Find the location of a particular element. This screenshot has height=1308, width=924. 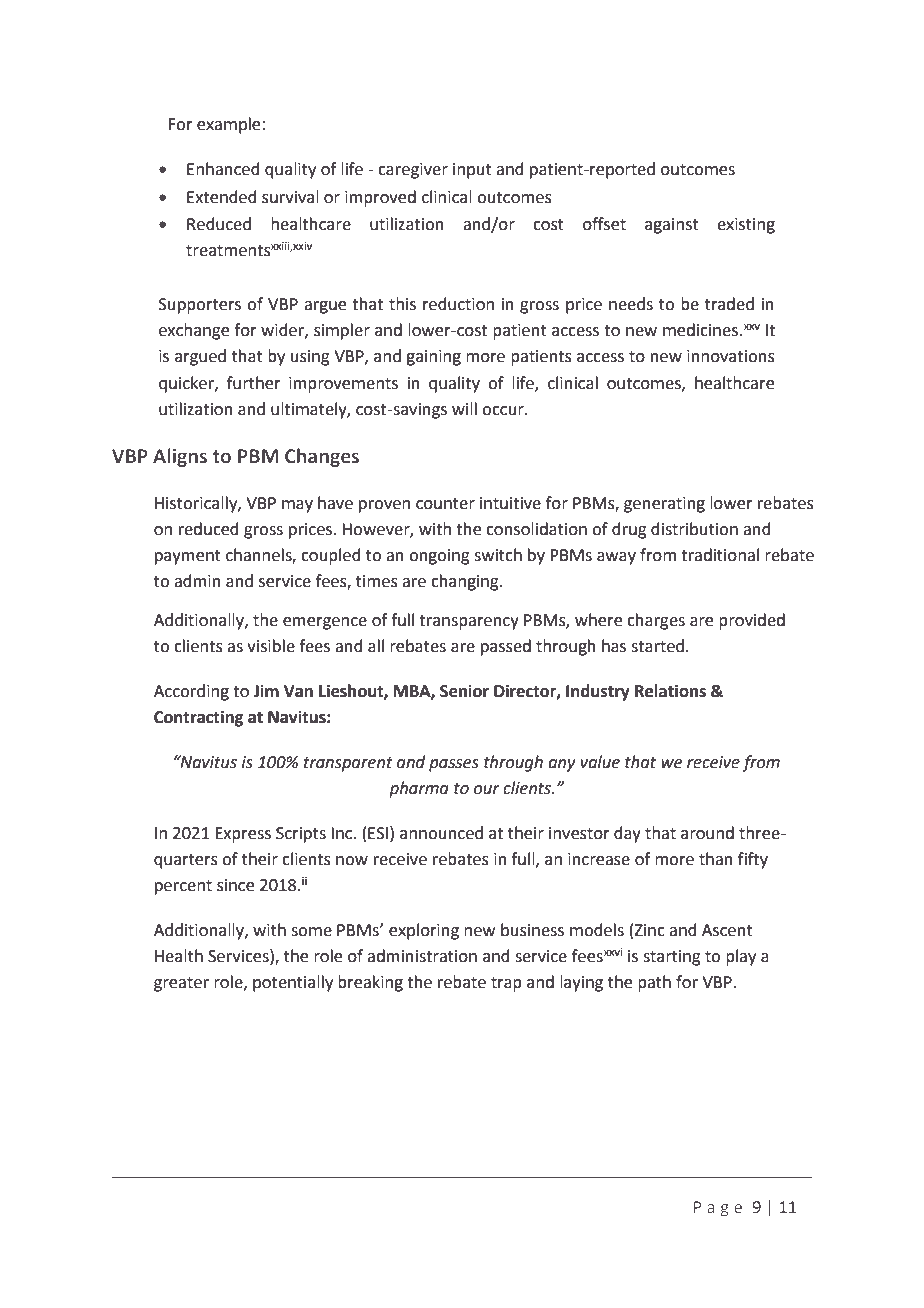

trap is located at coordinates (506, 984).
